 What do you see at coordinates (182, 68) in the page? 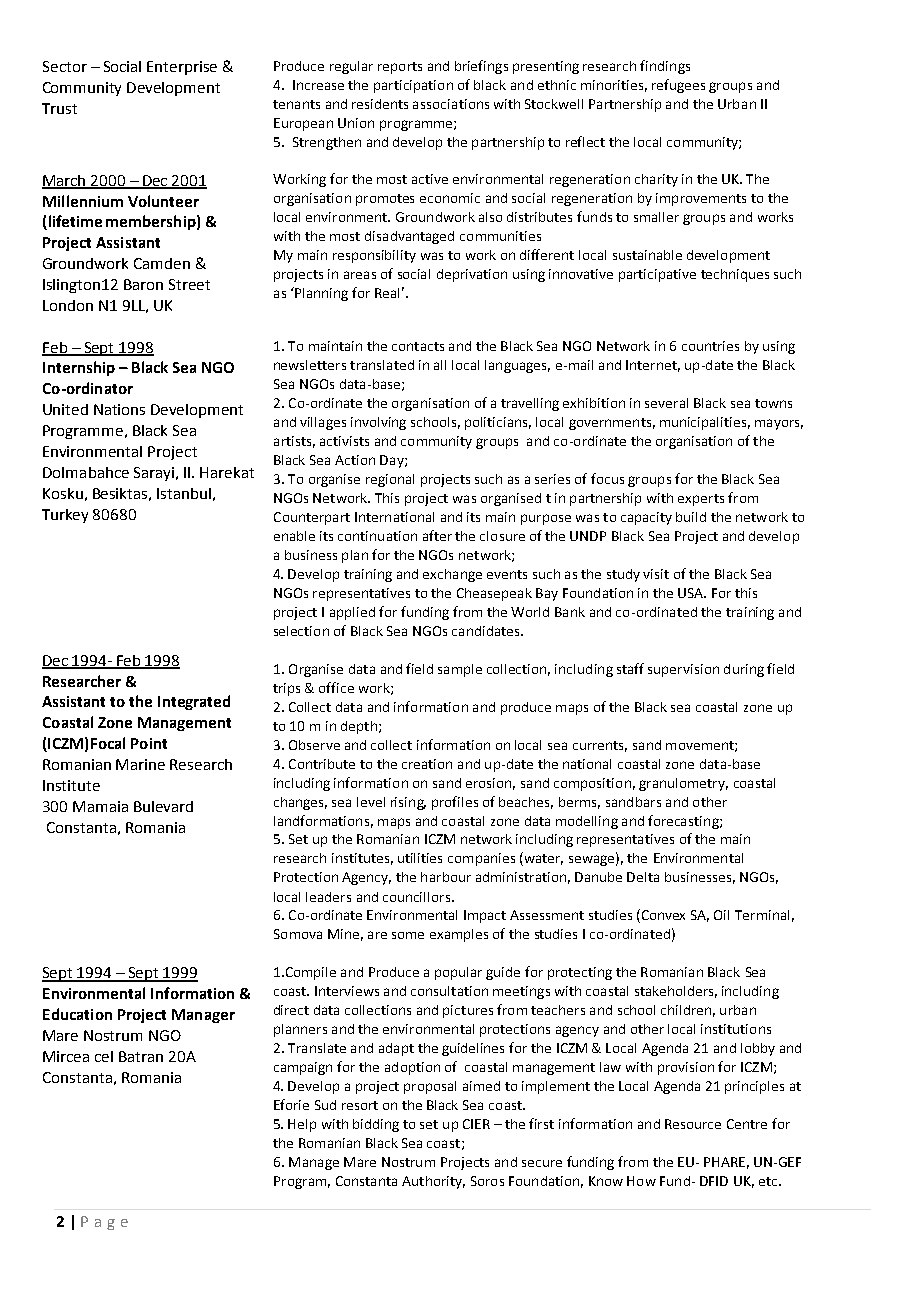
I see `Enterprise` at bounding box center [182, 68].
